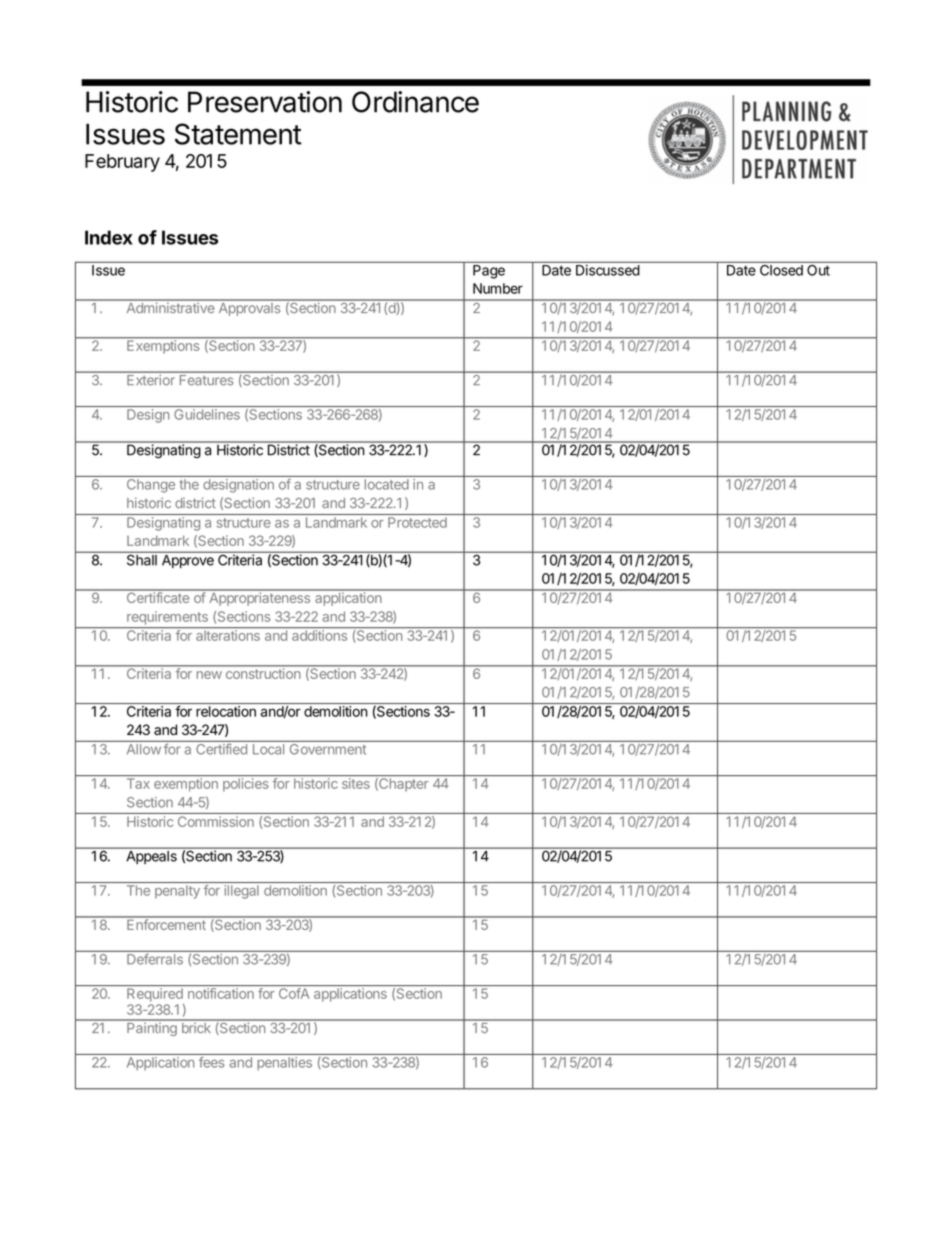  I want to click on penalties, so click(285, 1063).
